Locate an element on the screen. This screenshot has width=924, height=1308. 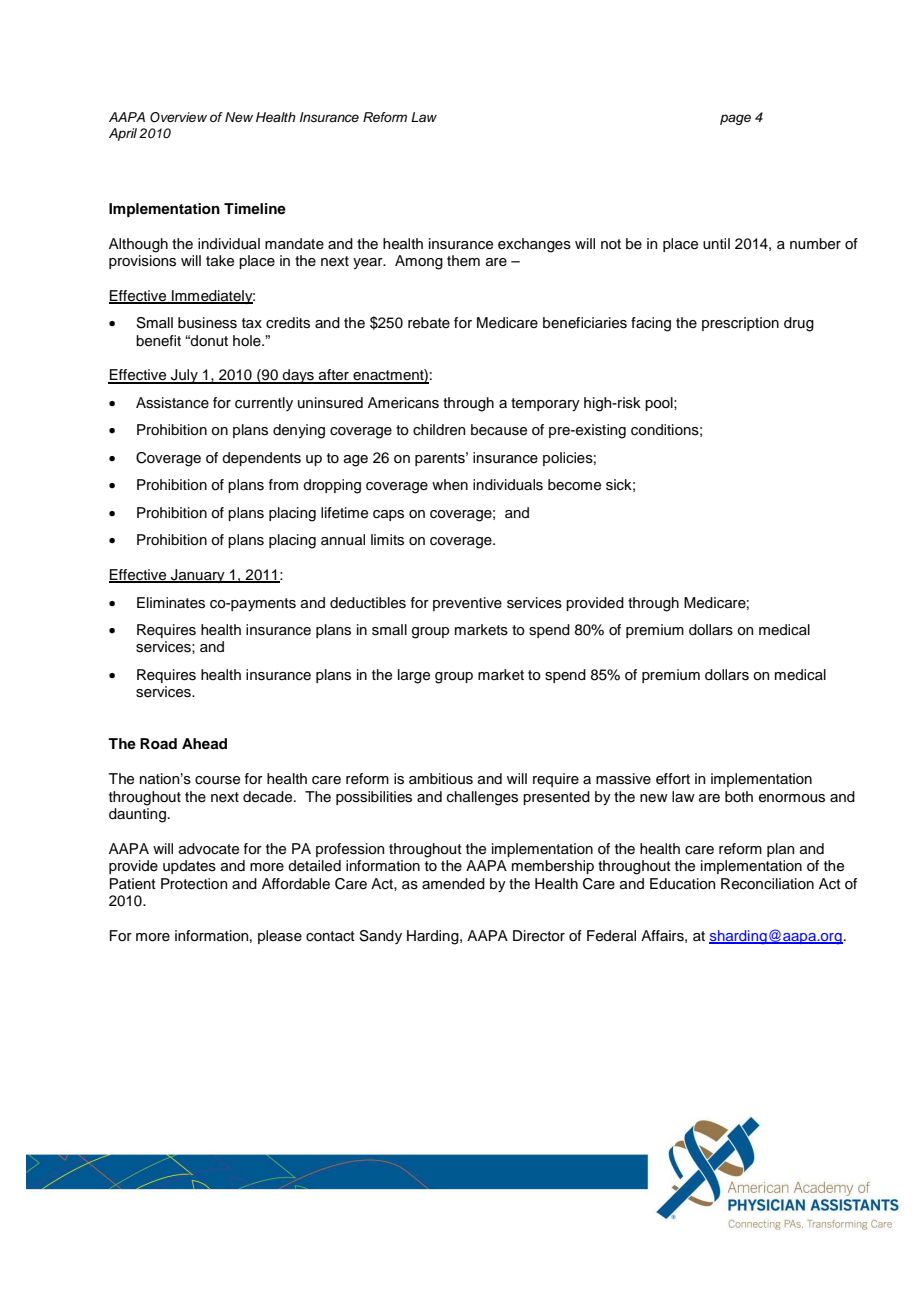
prescription is located at coordinates (740, 324).
